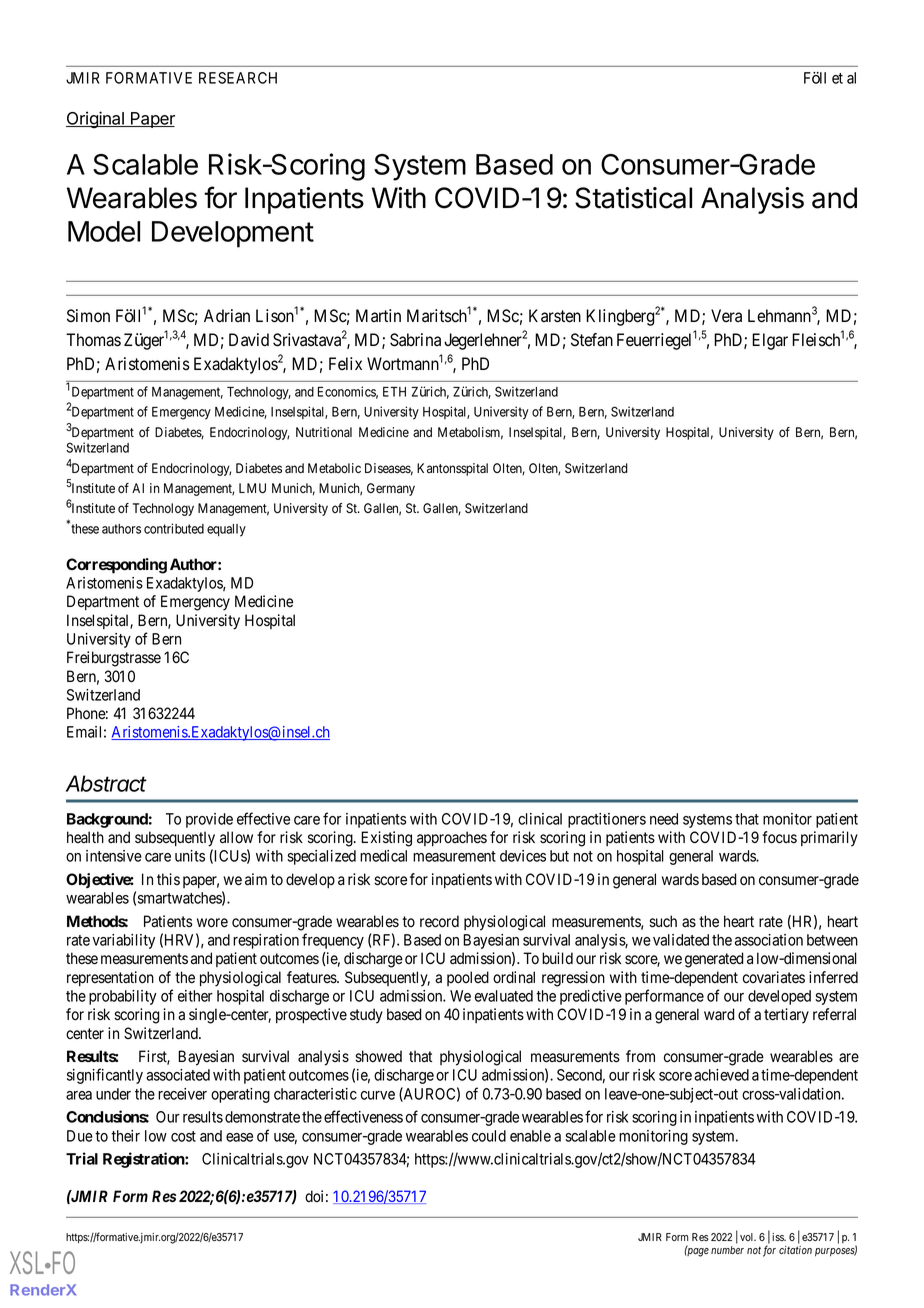  Describe the element at coordinates (779, 837) in the screenshot. I see `focus` at that location.
